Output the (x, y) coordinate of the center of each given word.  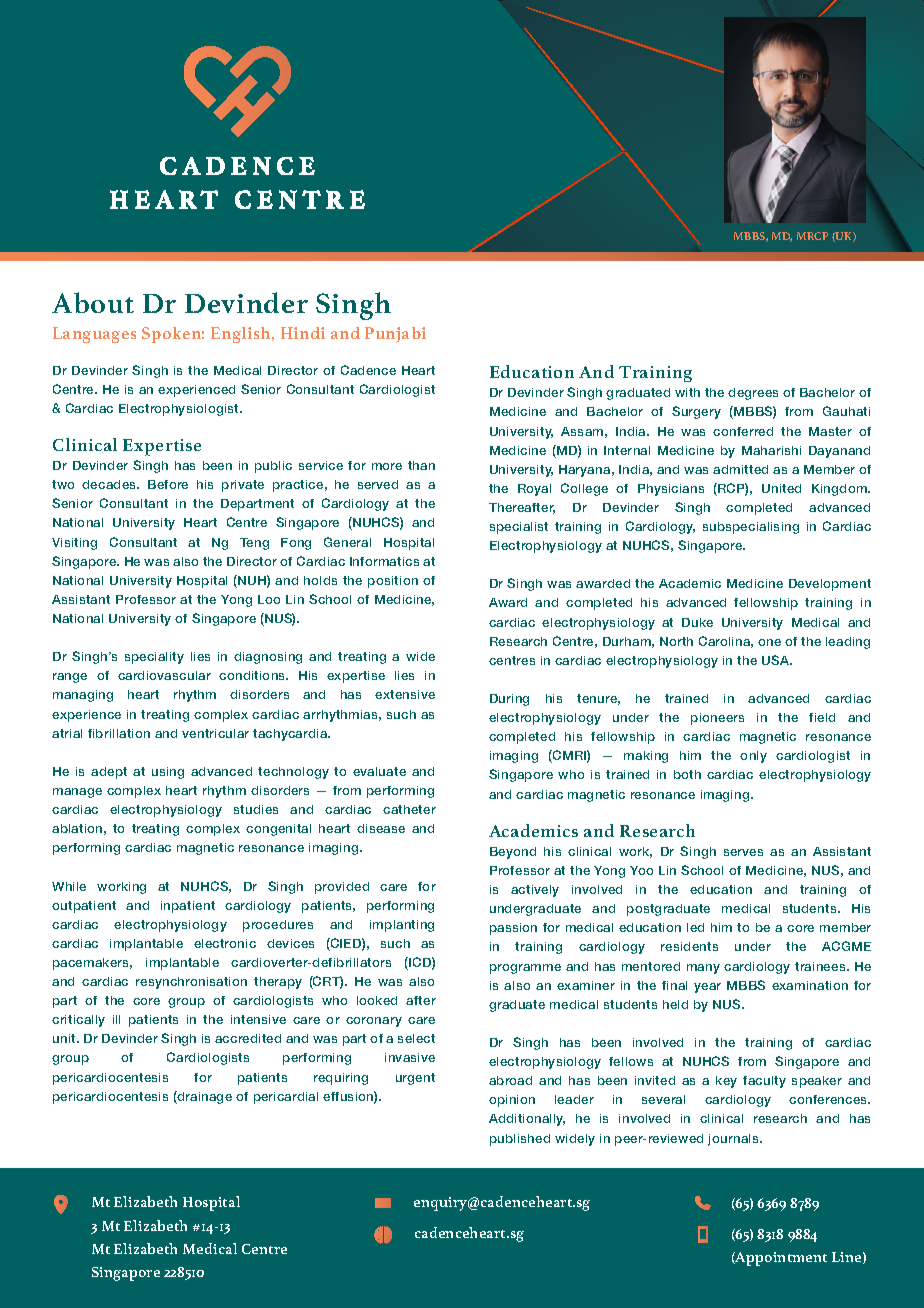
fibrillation (119, 733)
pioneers (717, 719)
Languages (94, 335)
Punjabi (395, 335)
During (509, 700)
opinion (512, 1101)
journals (734, 1140)
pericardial (286, 1098)
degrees (753, 394)
